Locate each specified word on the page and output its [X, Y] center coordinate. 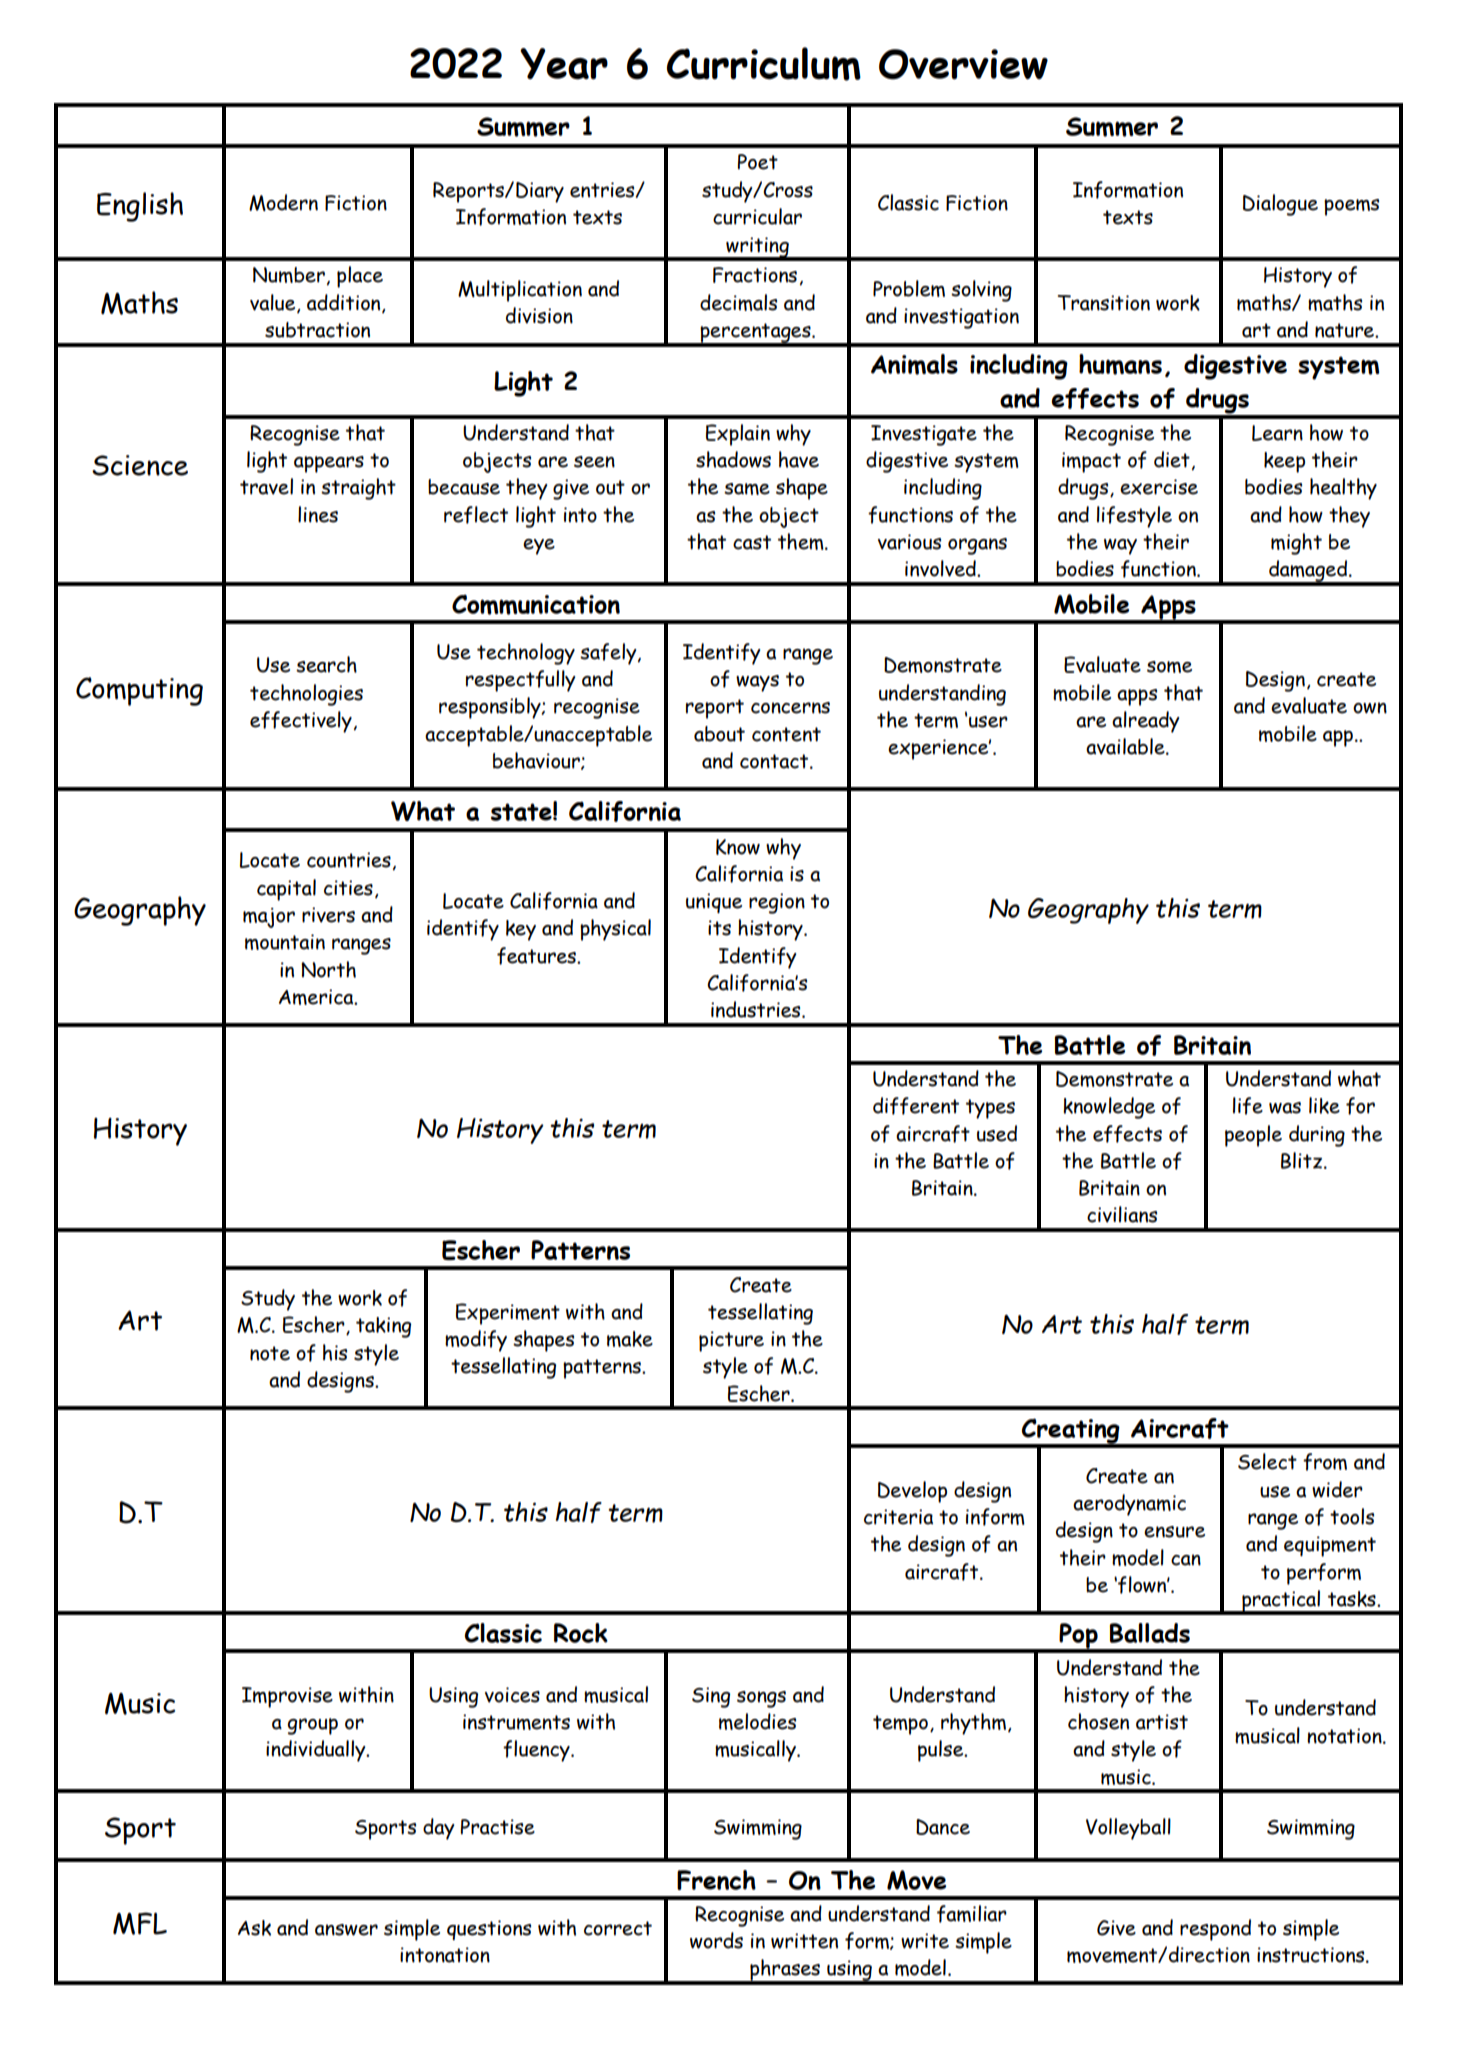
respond [1215, 1930]
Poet [758, 162]
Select [1267, 1461]
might [1296, 544]
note [270, 1353]
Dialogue [1280, 205]
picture [731, 1341]
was [1285, 1108]
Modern [283, 202]
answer [346, 1930]
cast [752, 542]
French [716, 1880]
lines [318, 514]
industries [757, 1009]
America [317, 997]
